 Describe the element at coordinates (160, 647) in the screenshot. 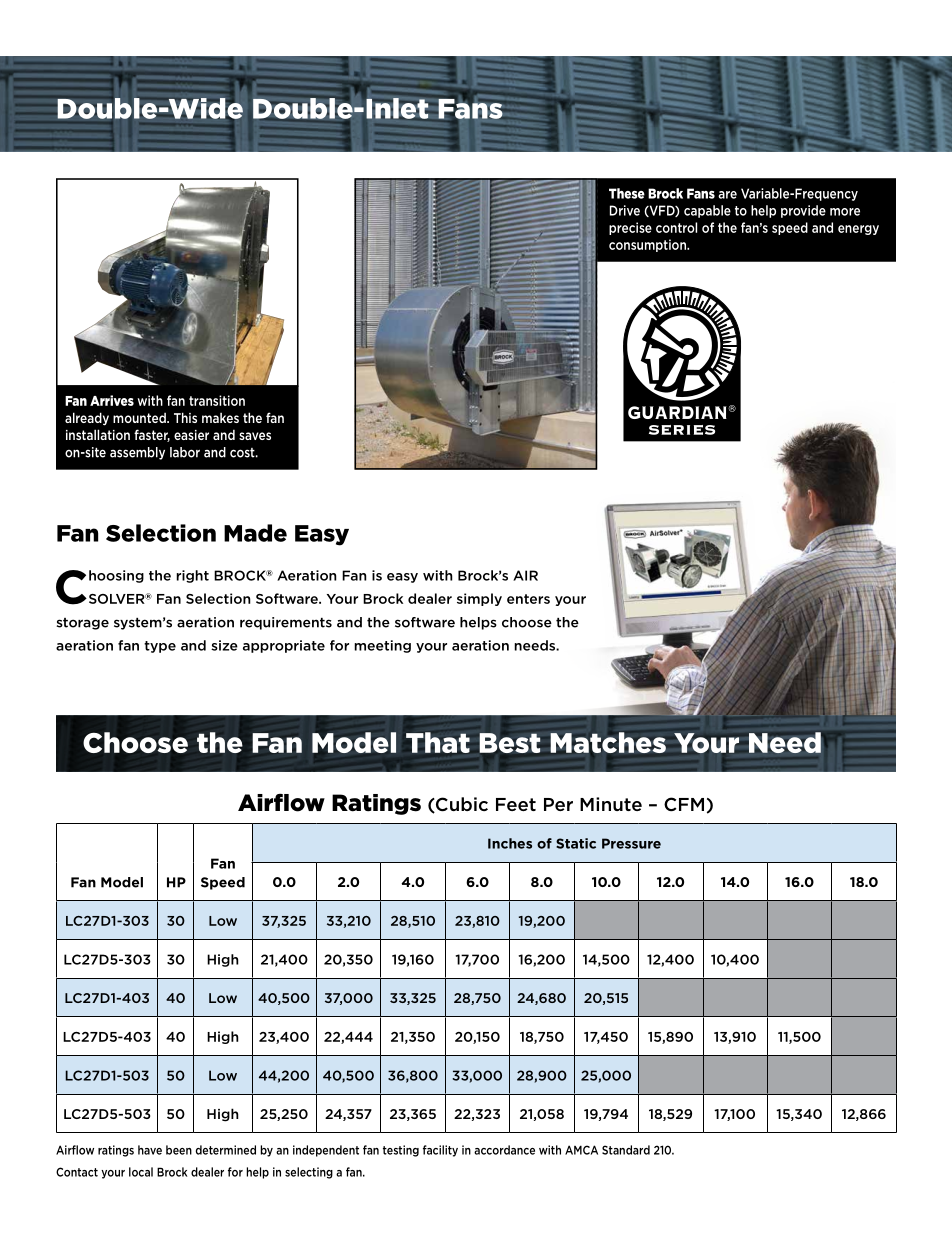

I see `type` at that location.
